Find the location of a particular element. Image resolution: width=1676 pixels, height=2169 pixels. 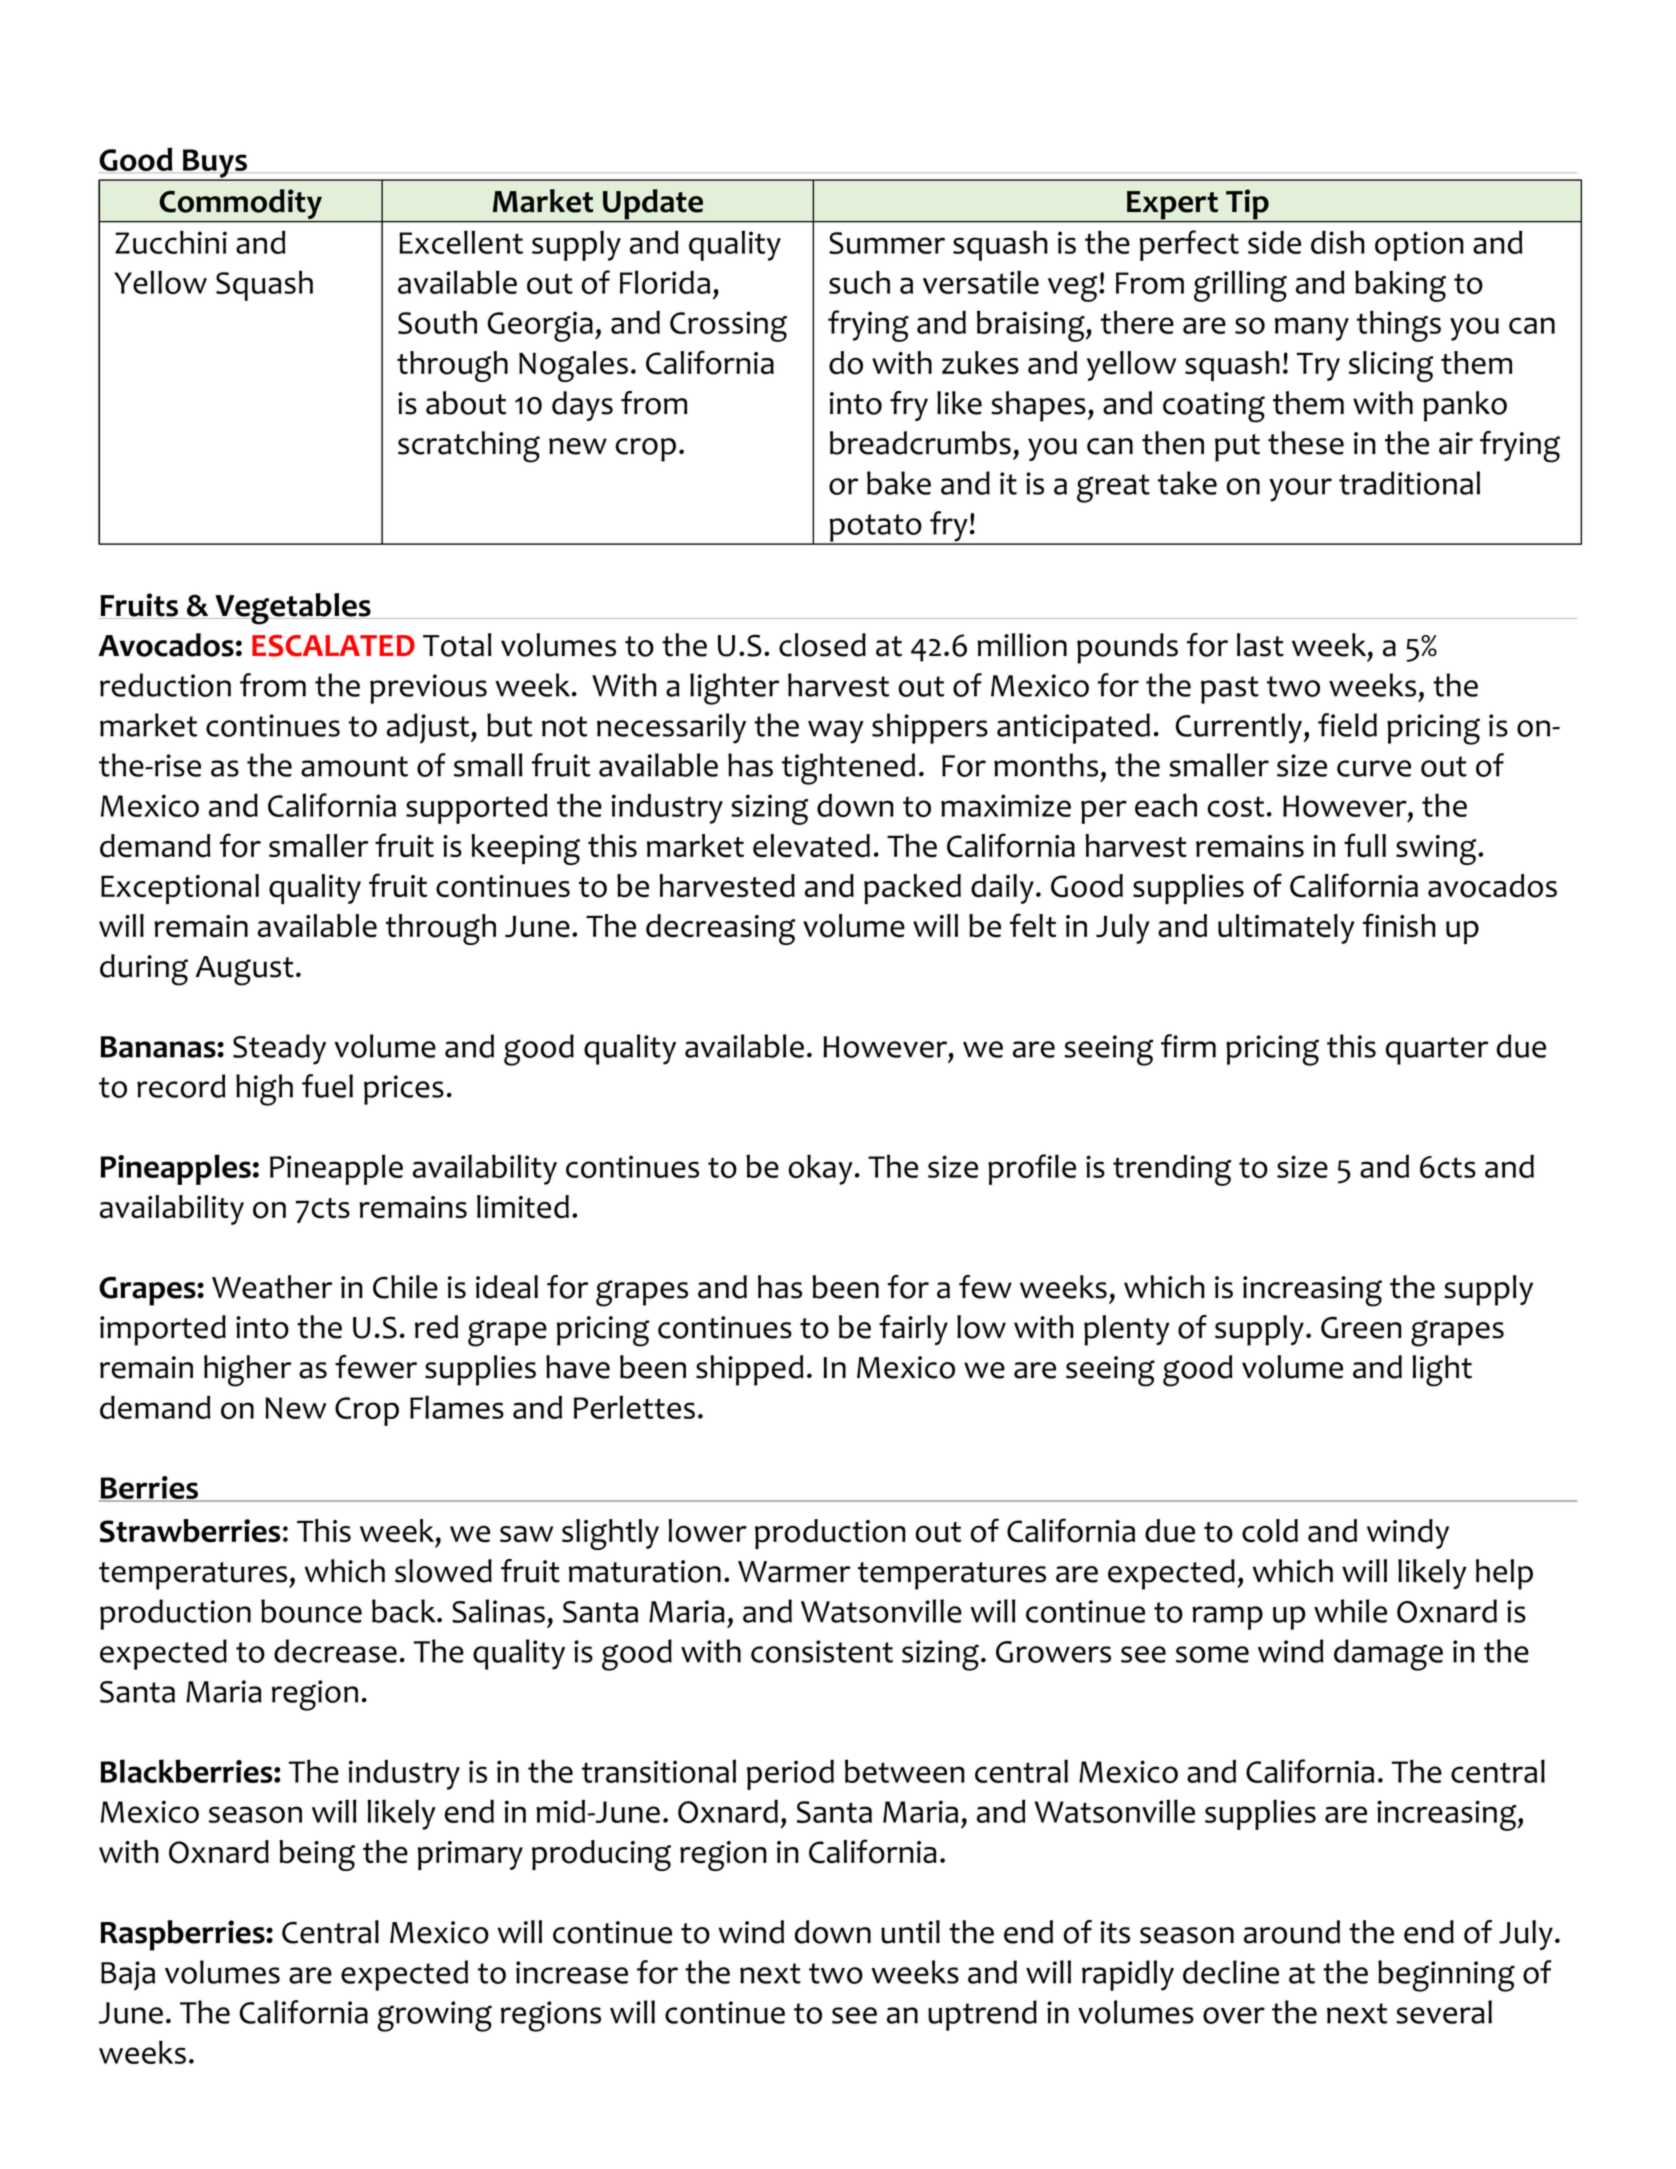

until is located at coordinates (910, 1932).
